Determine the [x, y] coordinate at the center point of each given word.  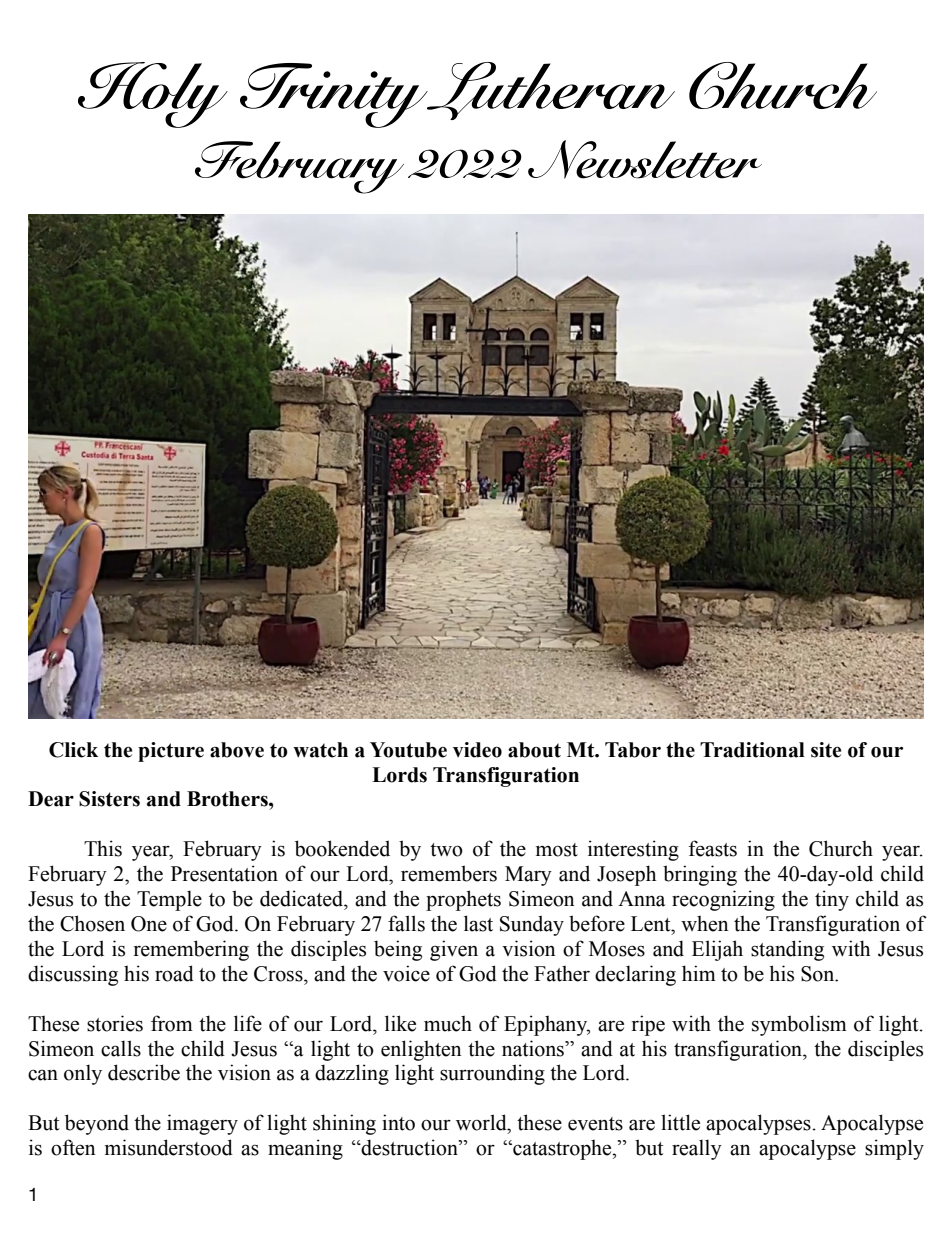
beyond [97, 1124]
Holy [153, 95]
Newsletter [645, 159]
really [697, 1149]
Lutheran [550, 91]
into [398, 1122]
